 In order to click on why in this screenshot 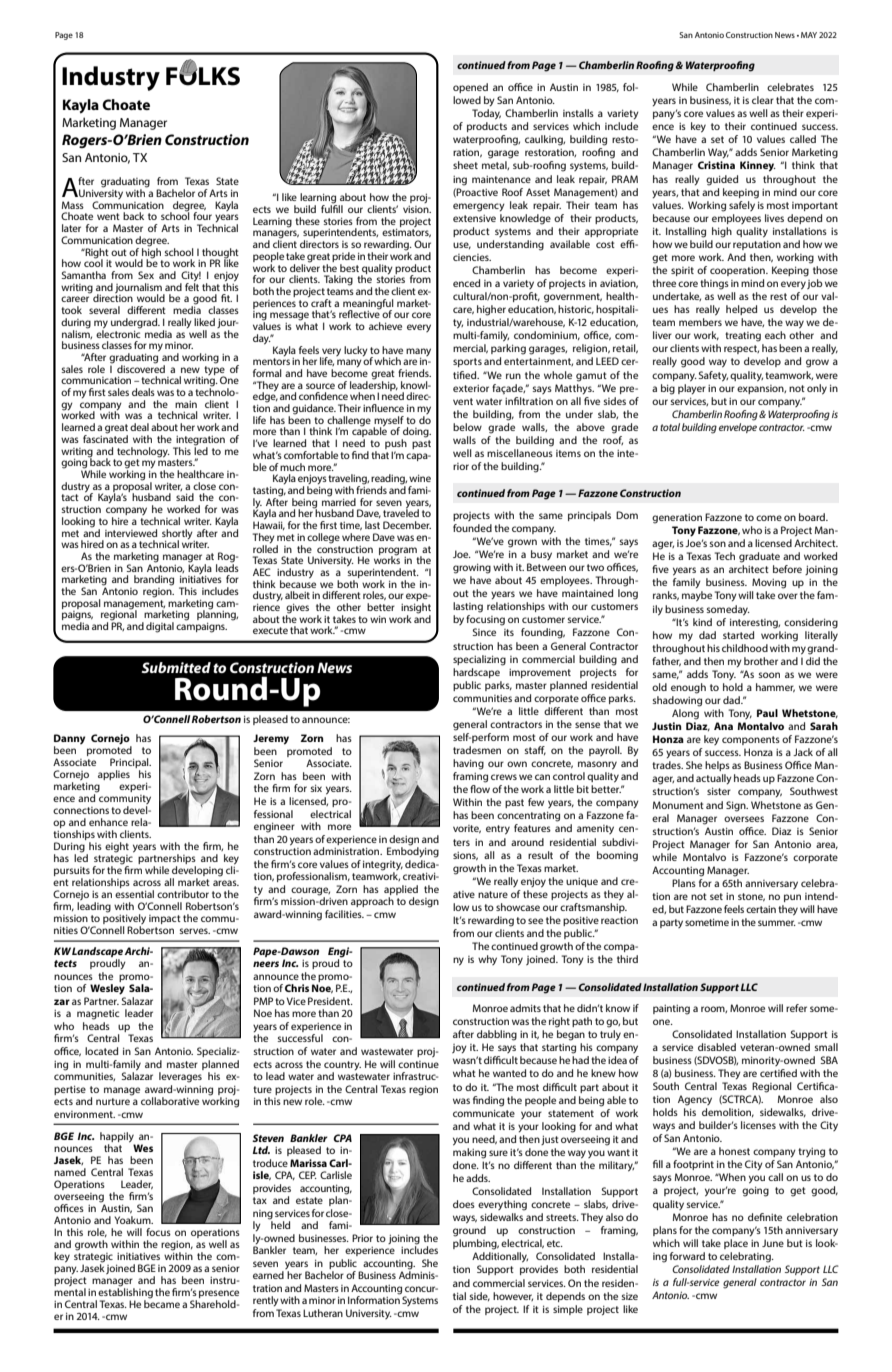, I will do `click(487, 960)`.
